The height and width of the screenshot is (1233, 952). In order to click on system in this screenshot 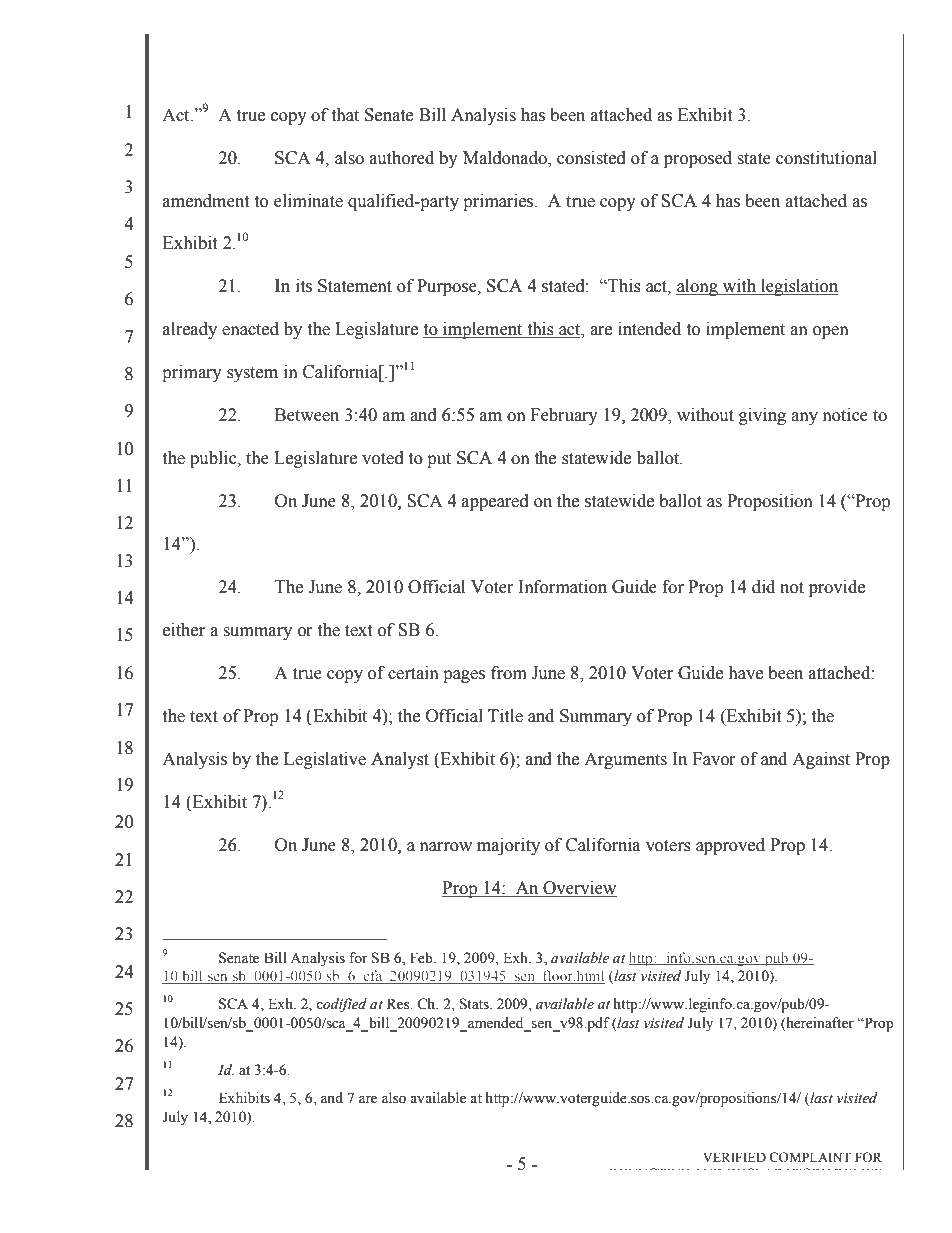, I will do `click(252, 374)`.
